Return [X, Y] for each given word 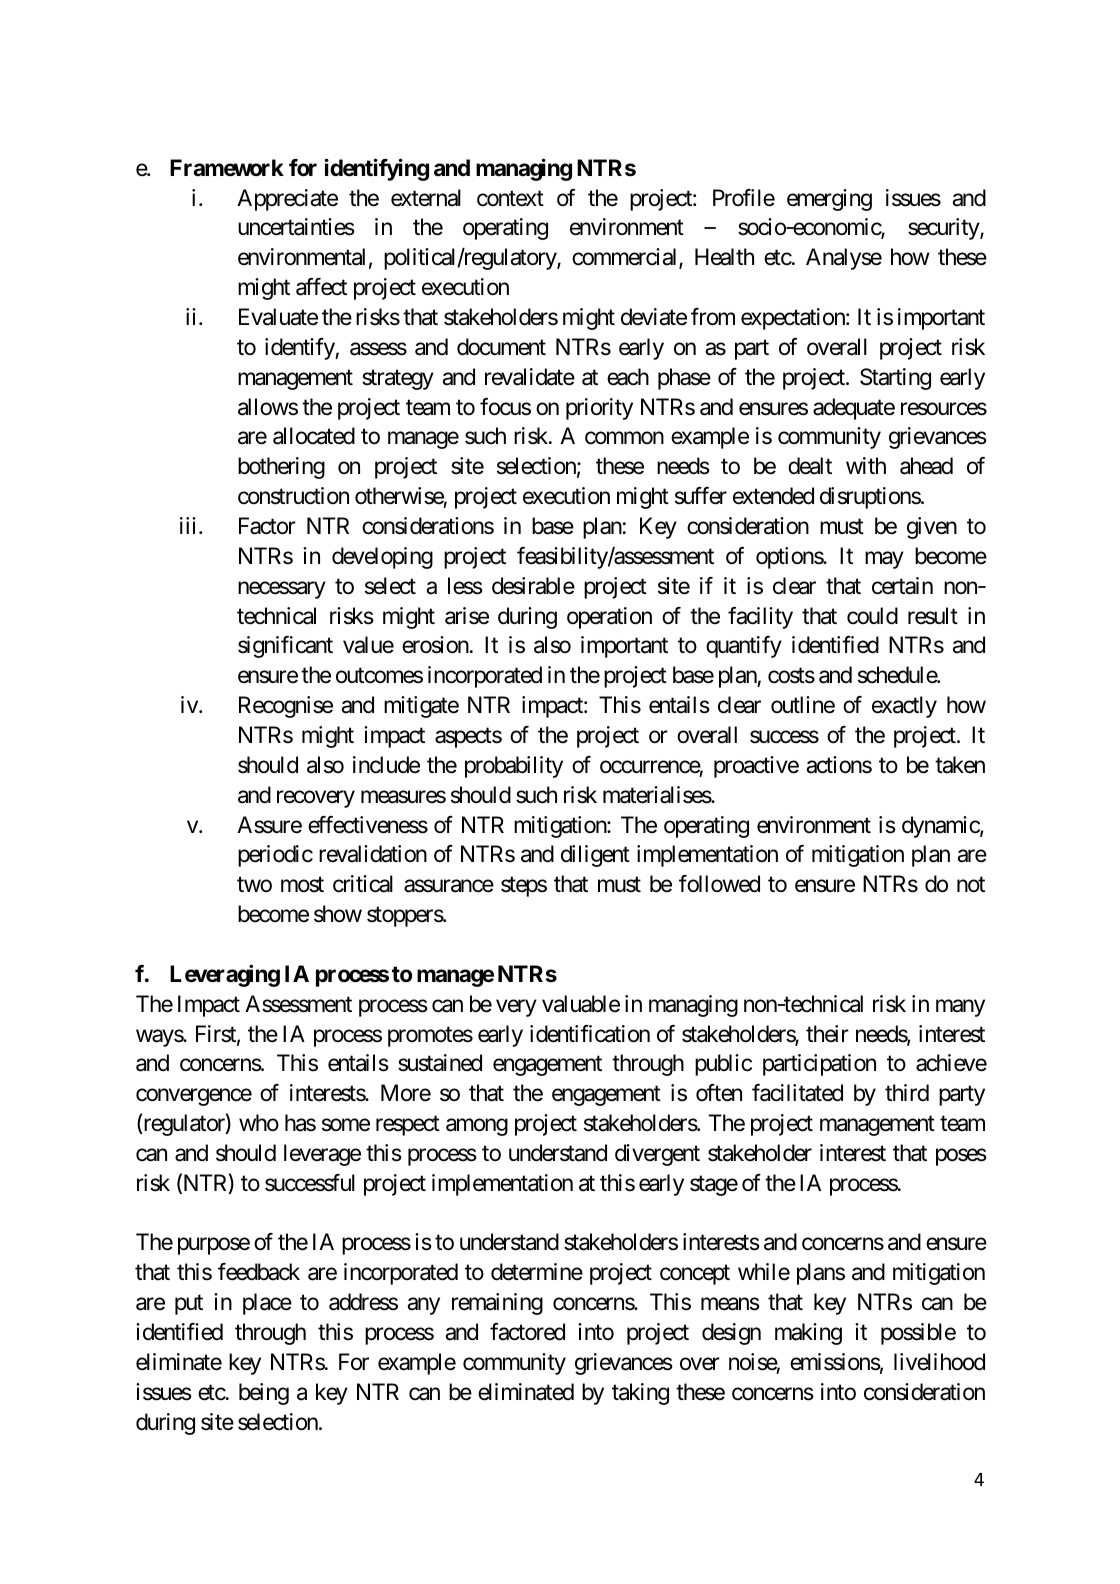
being [264, 1394]
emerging [829, 200]
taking [640, 1394]
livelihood [939, 1362]
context [510, 199]
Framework [227, 168]
